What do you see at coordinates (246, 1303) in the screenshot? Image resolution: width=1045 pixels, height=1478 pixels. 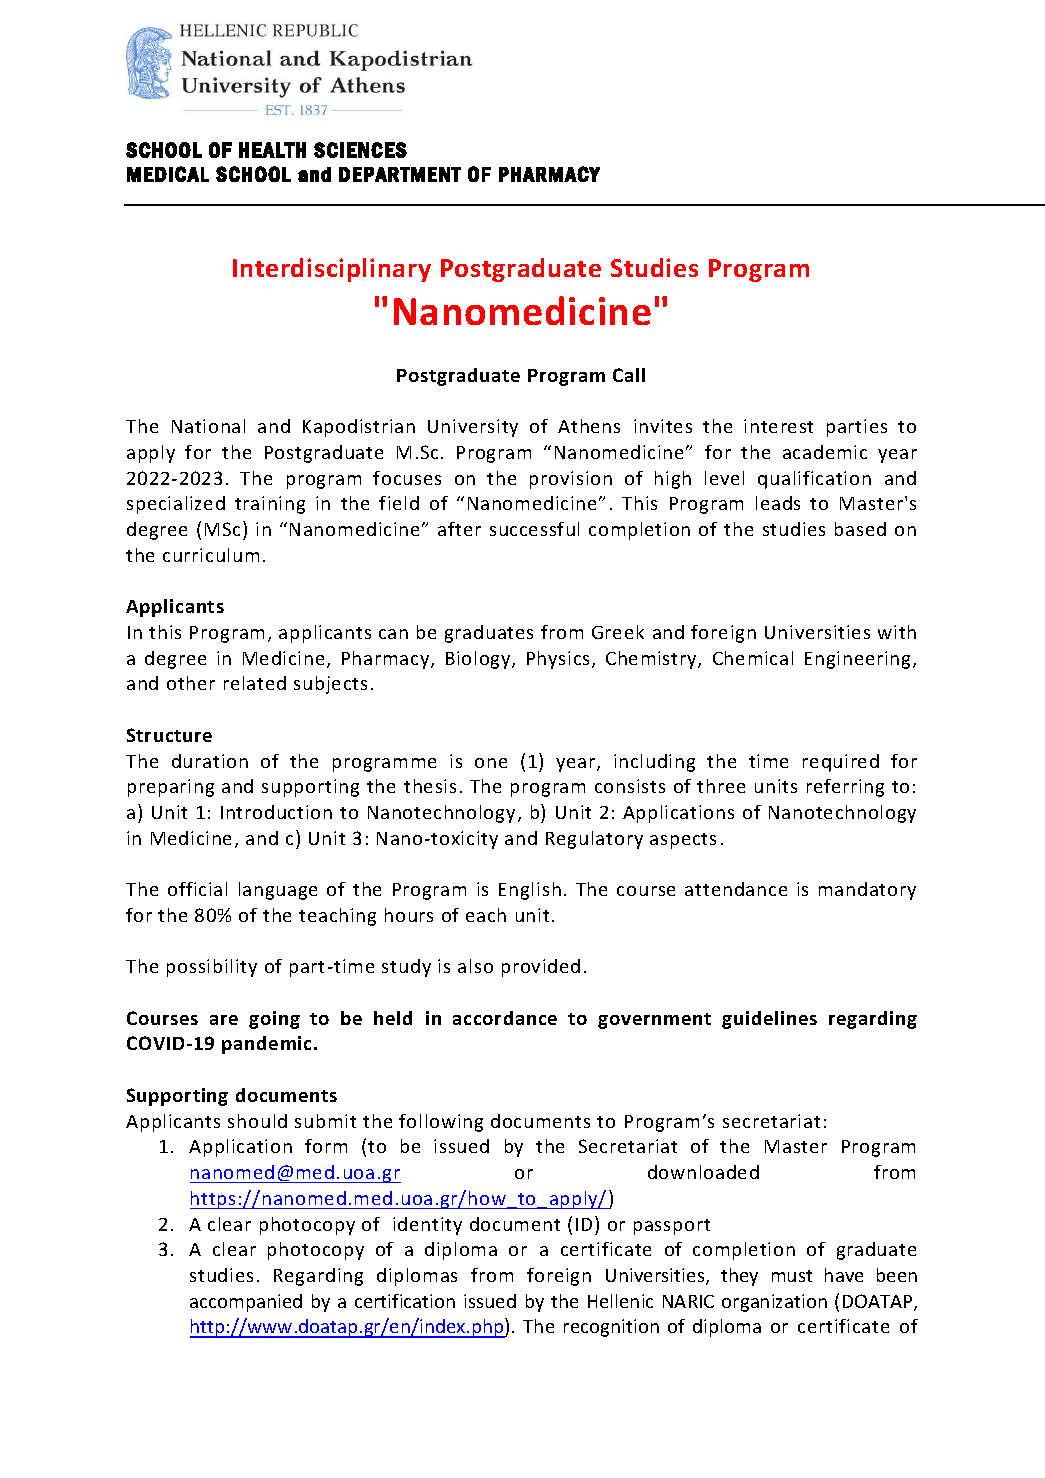 I see `accompanied` at bounding box center [246, 1303].
